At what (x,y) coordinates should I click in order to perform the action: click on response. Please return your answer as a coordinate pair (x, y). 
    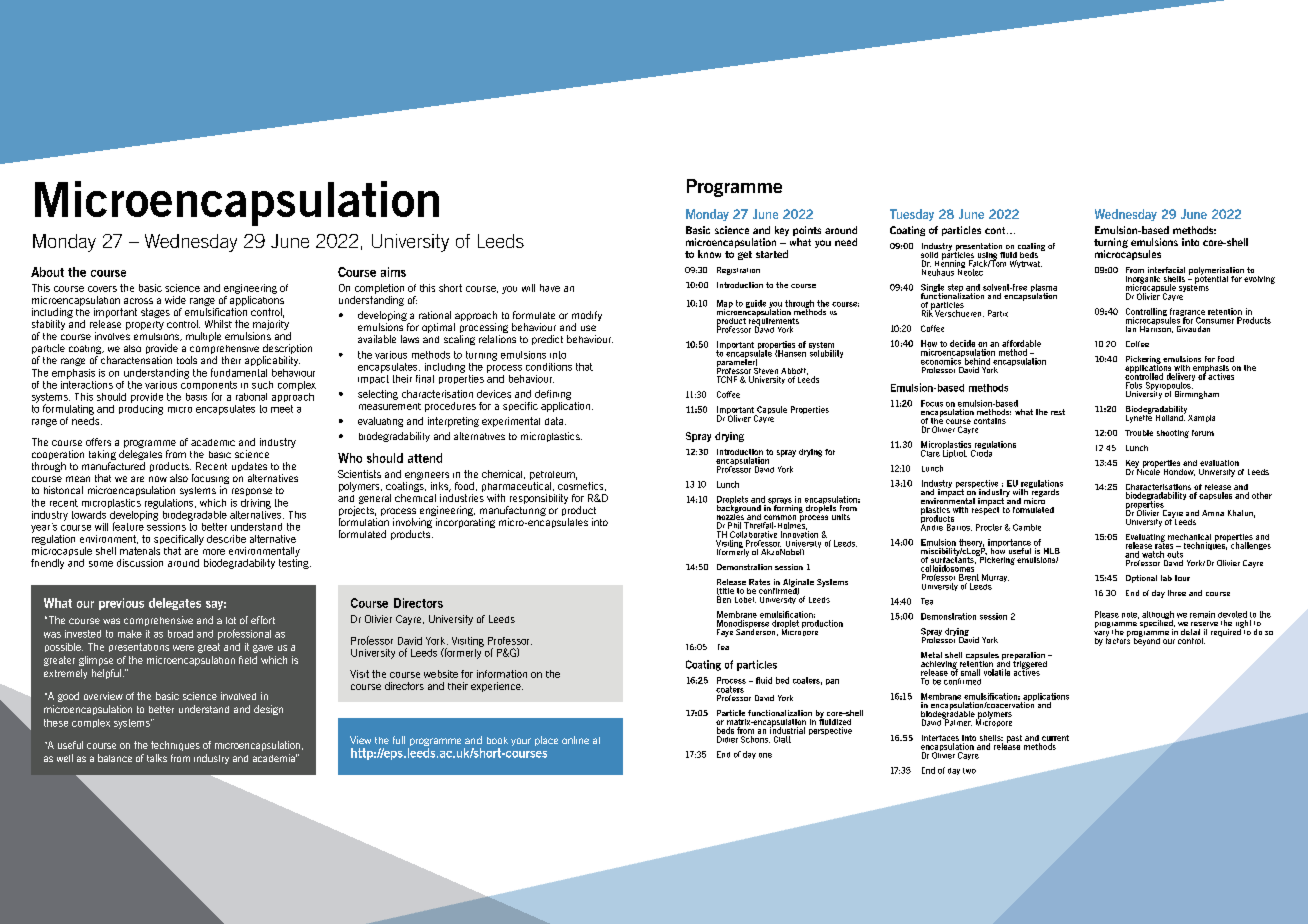
    Looking at the image, I should click on (252, 492).
